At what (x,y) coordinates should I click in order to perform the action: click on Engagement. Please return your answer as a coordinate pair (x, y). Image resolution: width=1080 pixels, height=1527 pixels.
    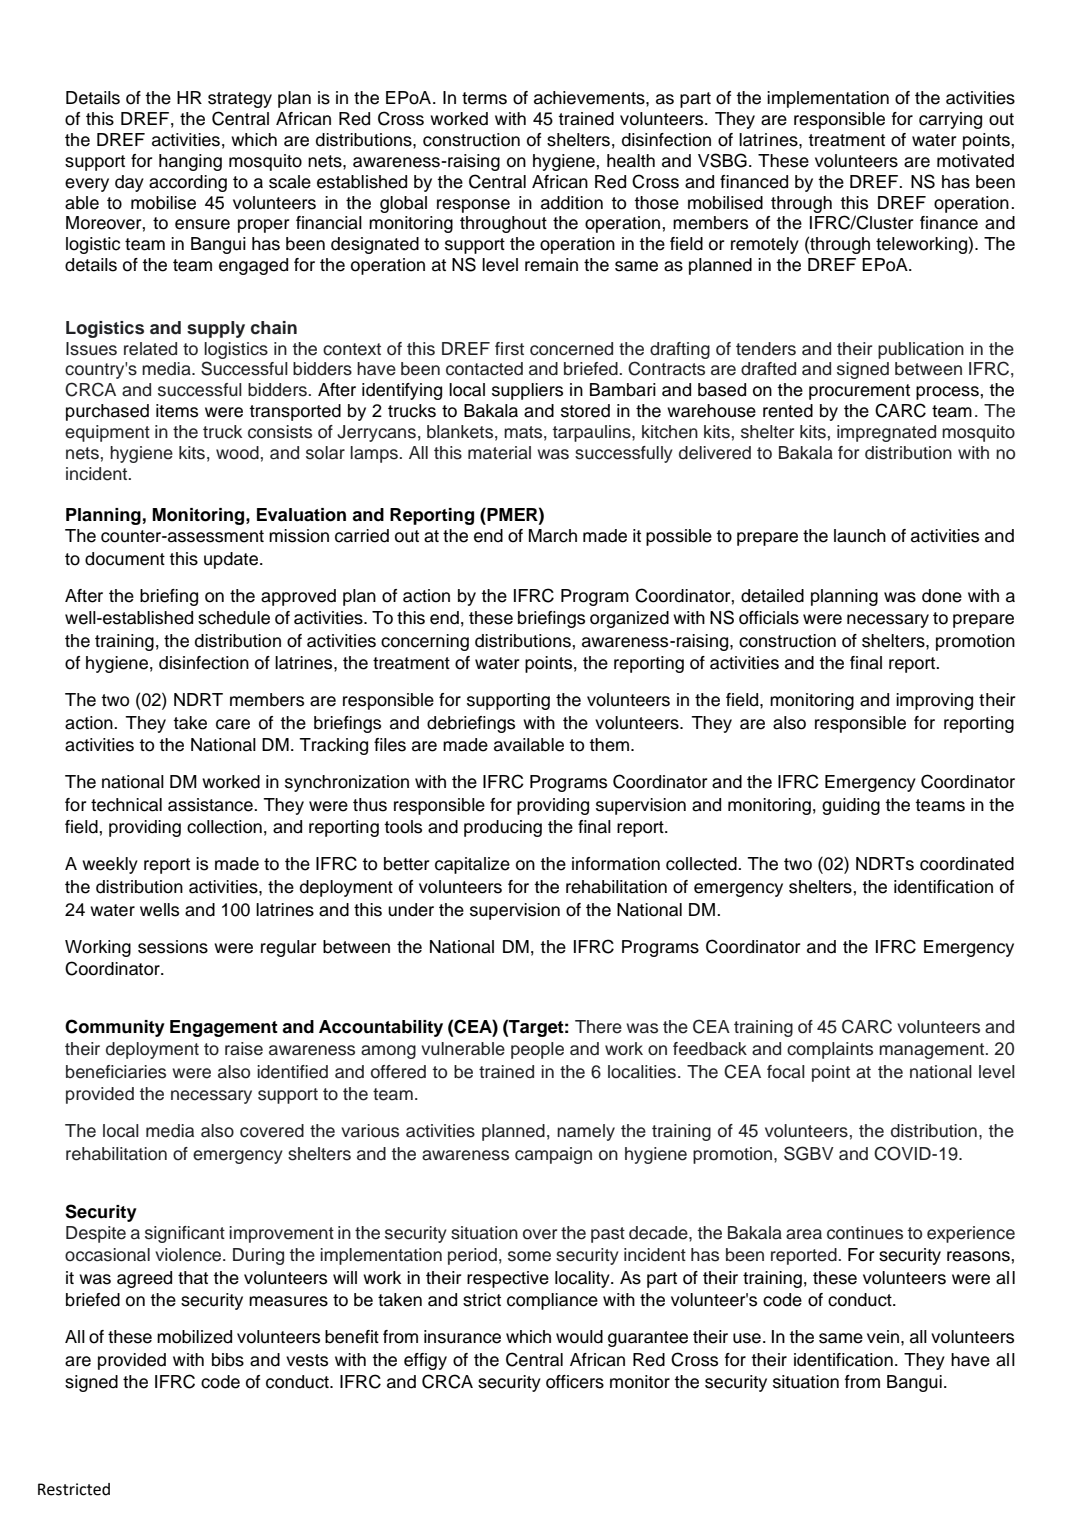
    Looking at the image, I should click on (224, 1028).
